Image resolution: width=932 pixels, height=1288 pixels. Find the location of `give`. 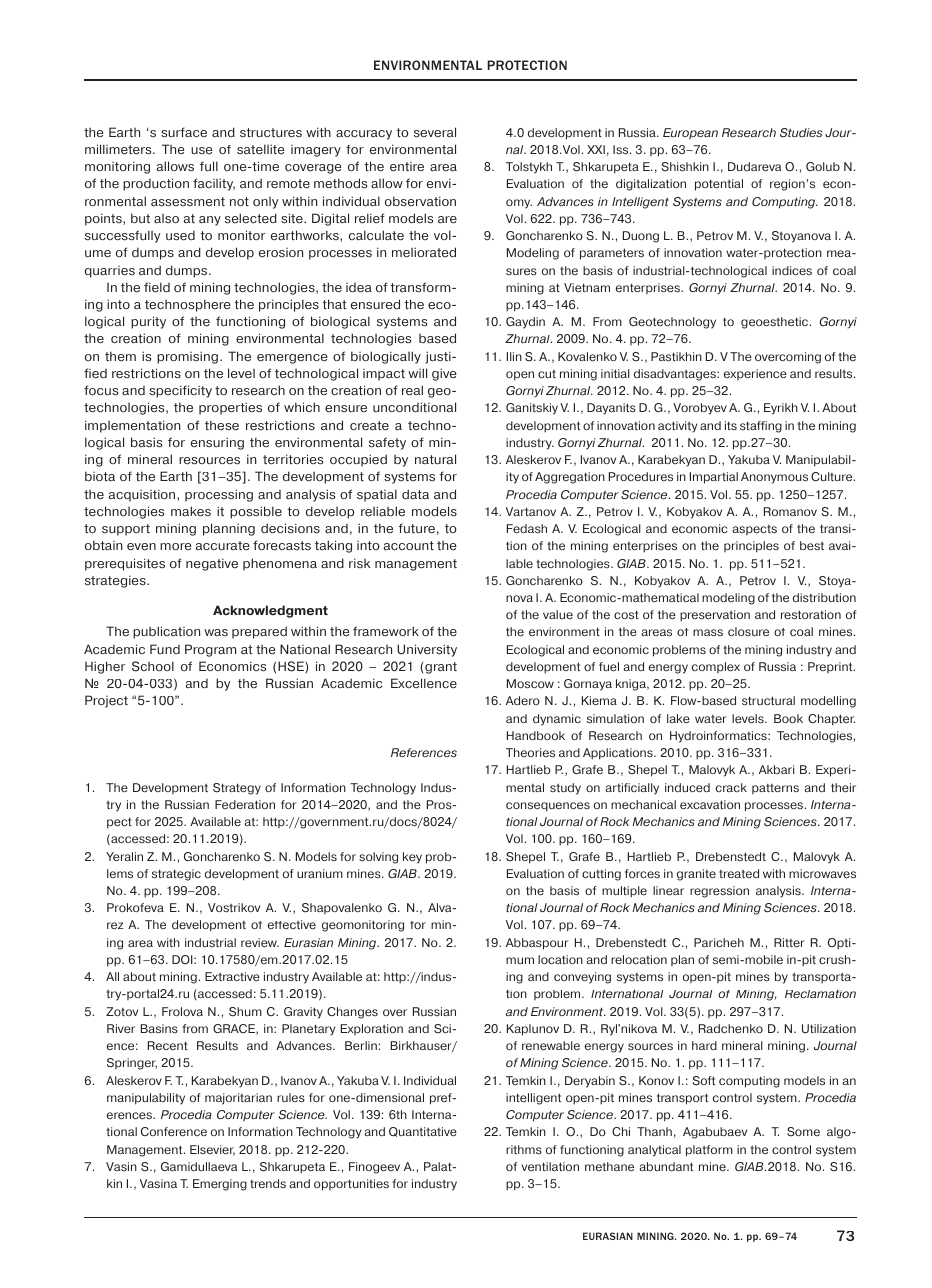

give is located at coordinates (444, 374).
